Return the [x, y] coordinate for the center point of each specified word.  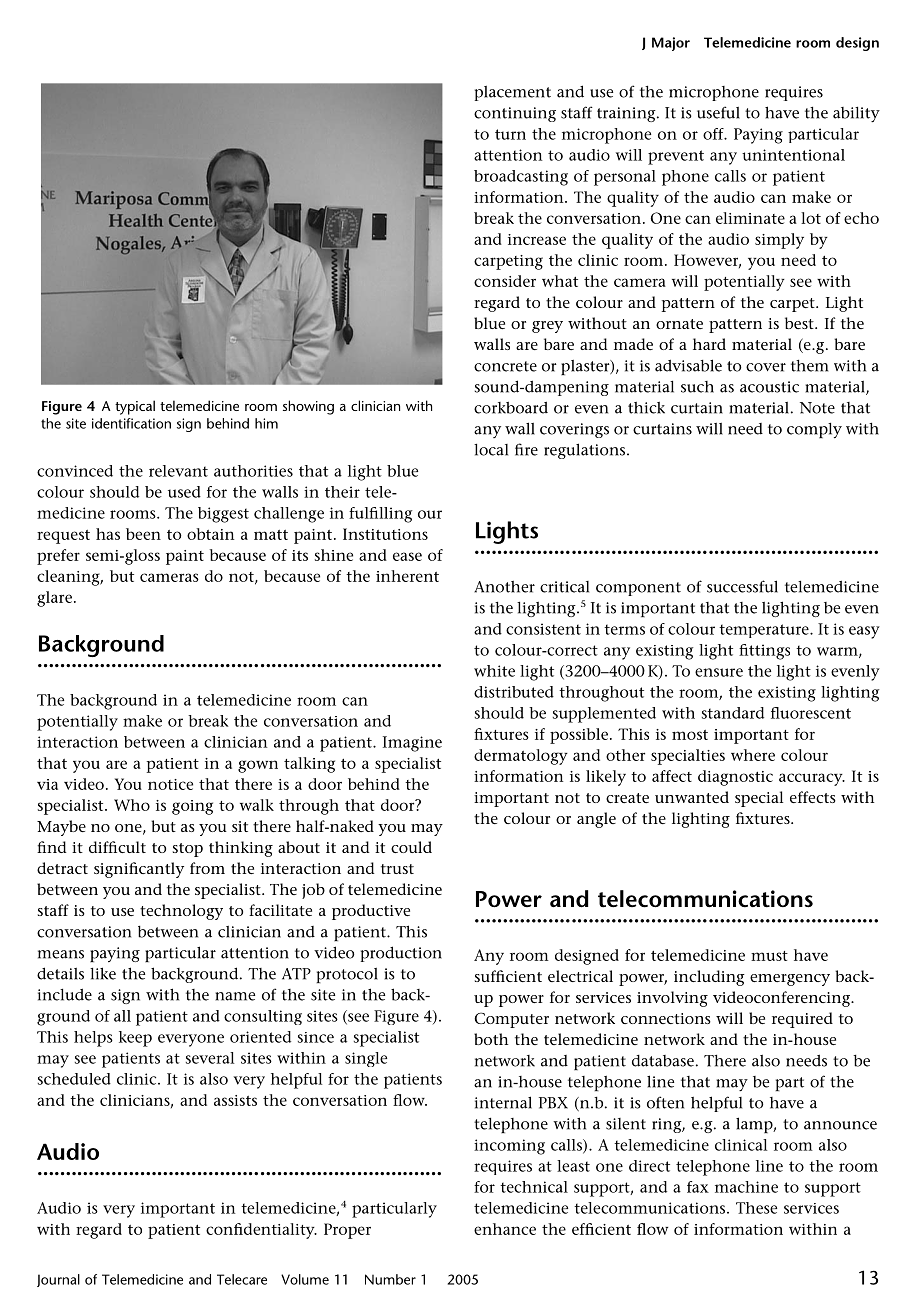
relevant [178, 471]
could [411, 847]
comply [814, 430]
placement [513, 93]
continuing [515, 114]
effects [813, 797]
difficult [117, 847]
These [756, 1208]
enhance [505, 1229]
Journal [58, 1280]
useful [718, 112]
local [491, 449]
